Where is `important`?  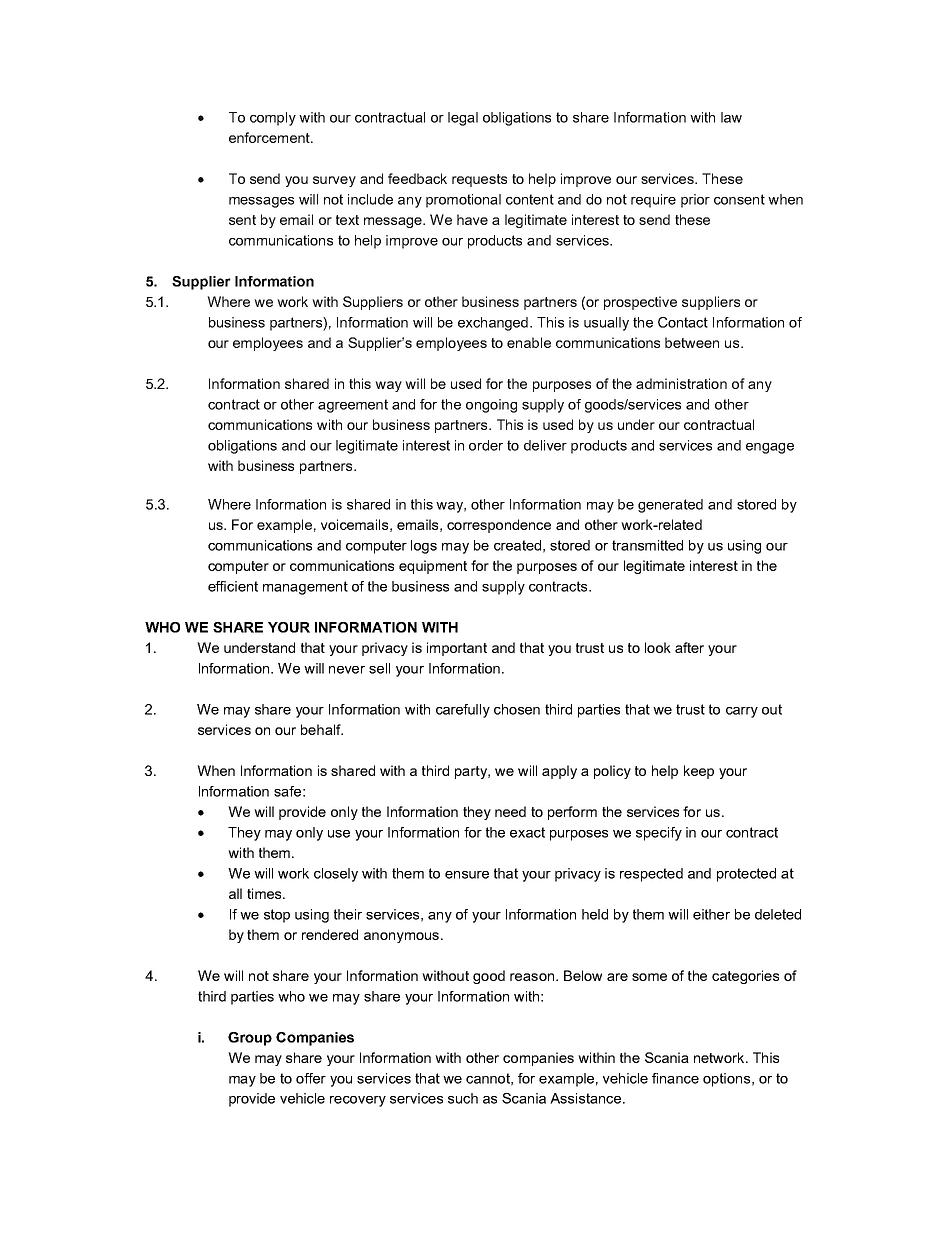
important is located at coordinates (457, 649).
